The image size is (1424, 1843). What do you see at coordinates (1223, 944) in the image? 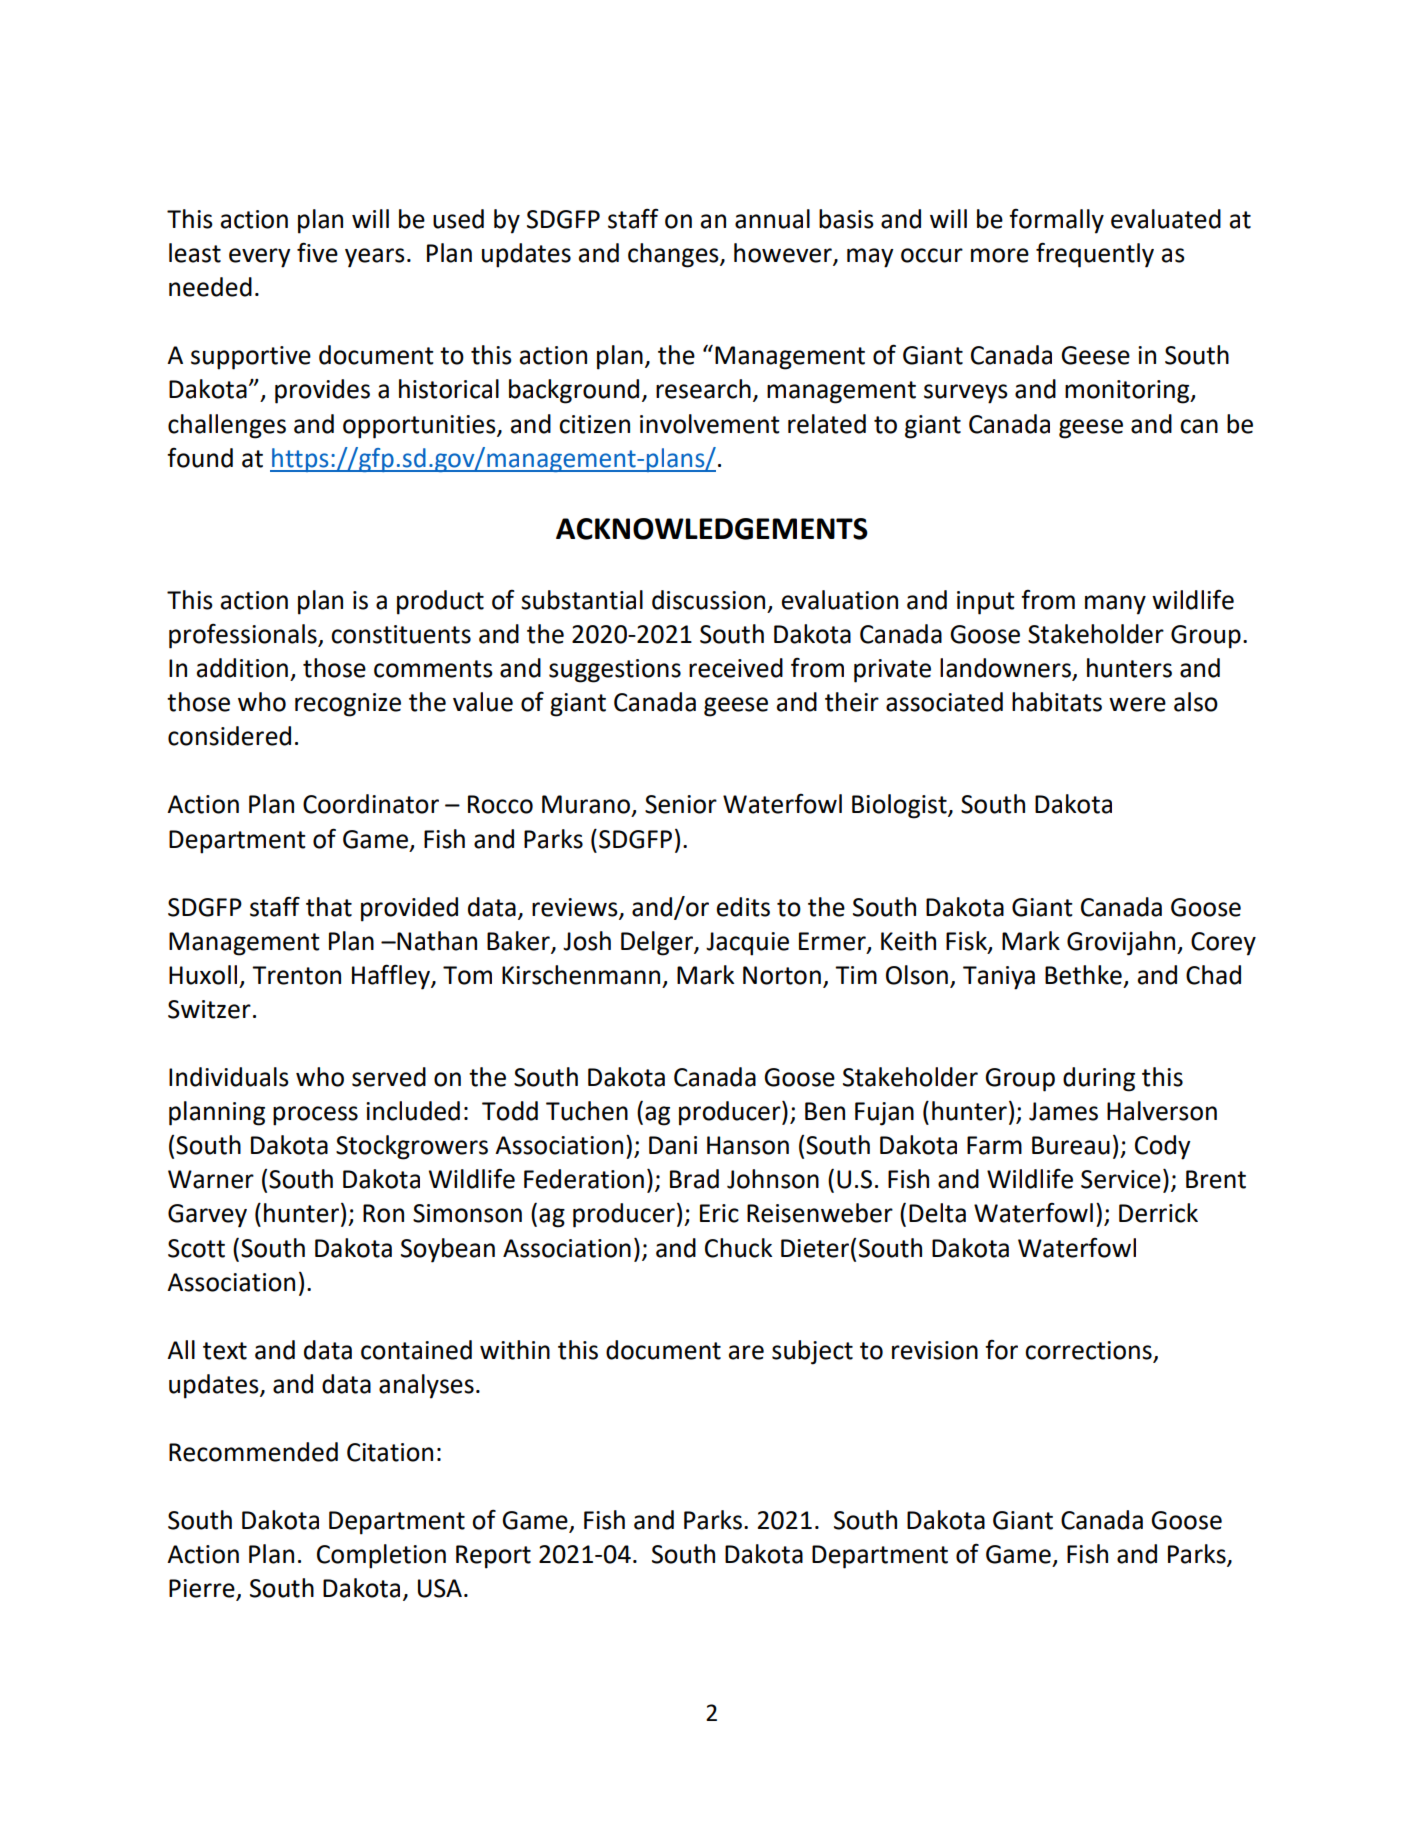
I see `Corey` at bounding box center [1223, 944].
